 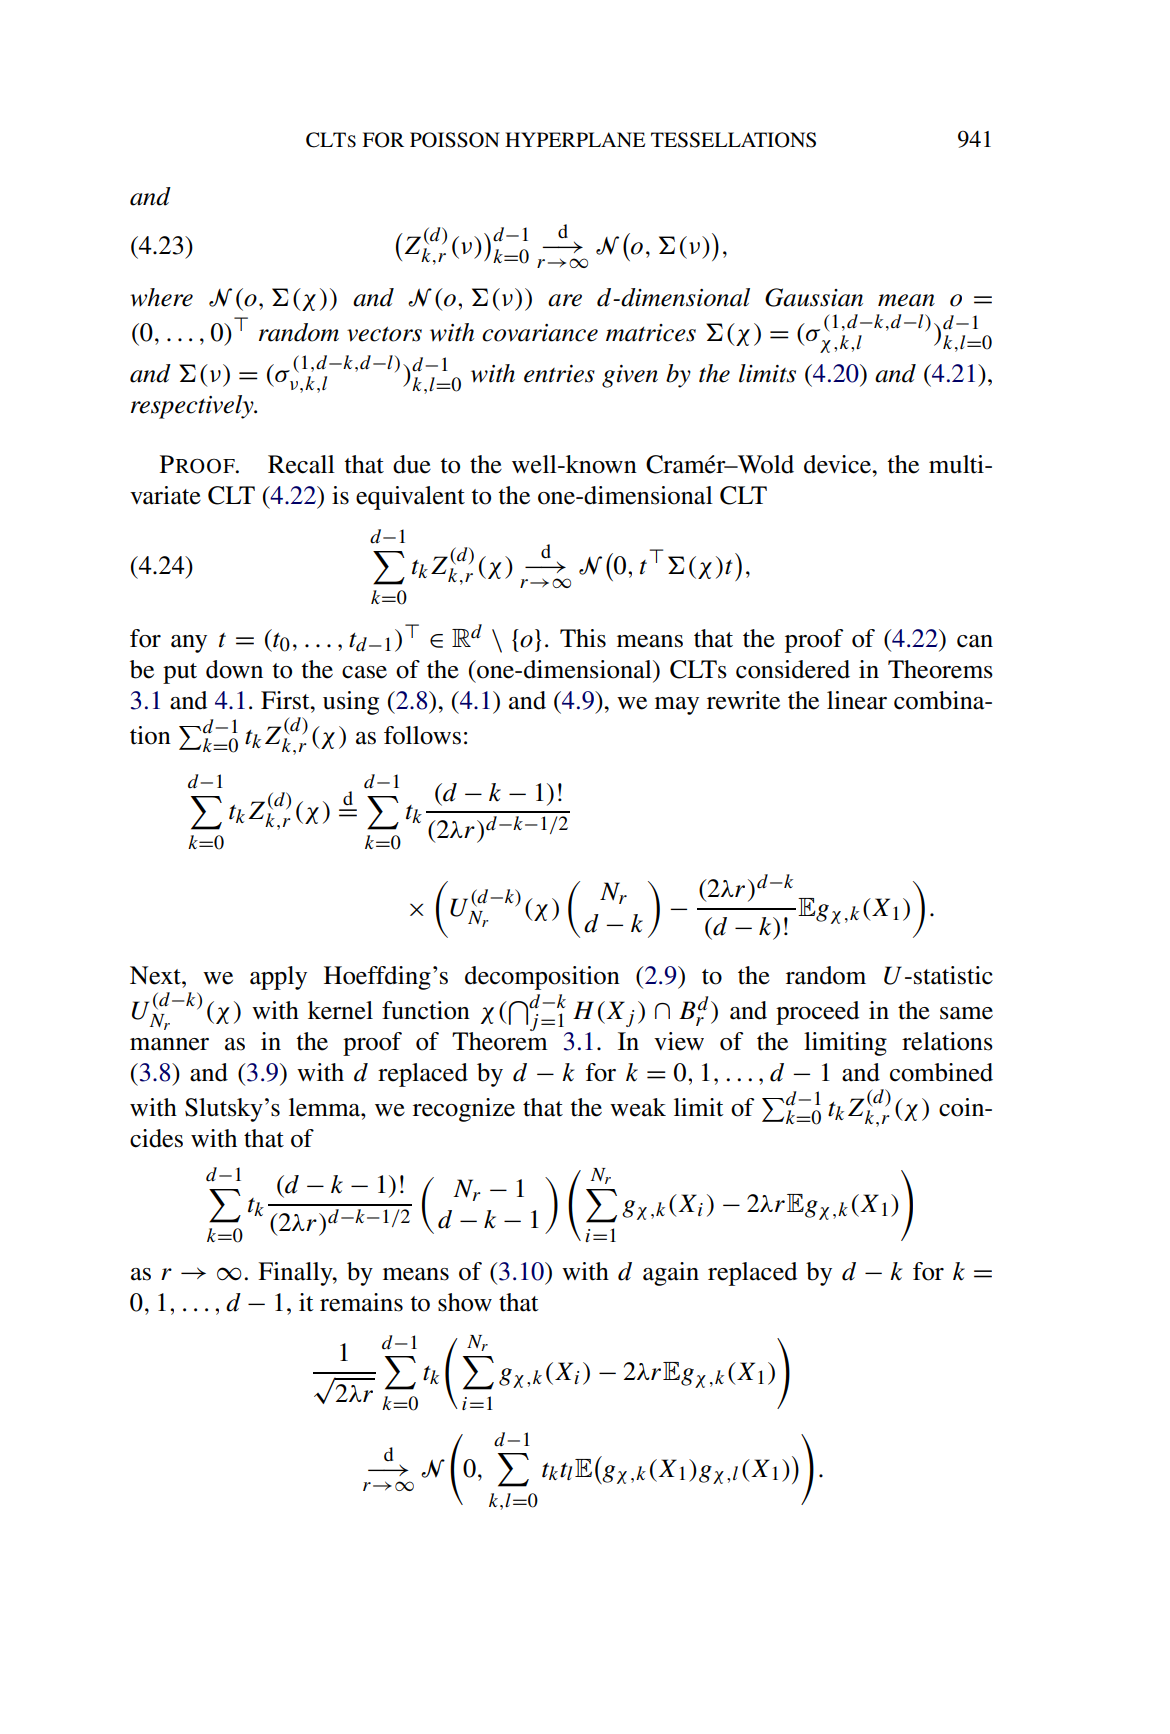 What do you see at coordinates (814, 297) in the page?
I see `Gaussian` at bounding box center [814, 297].
